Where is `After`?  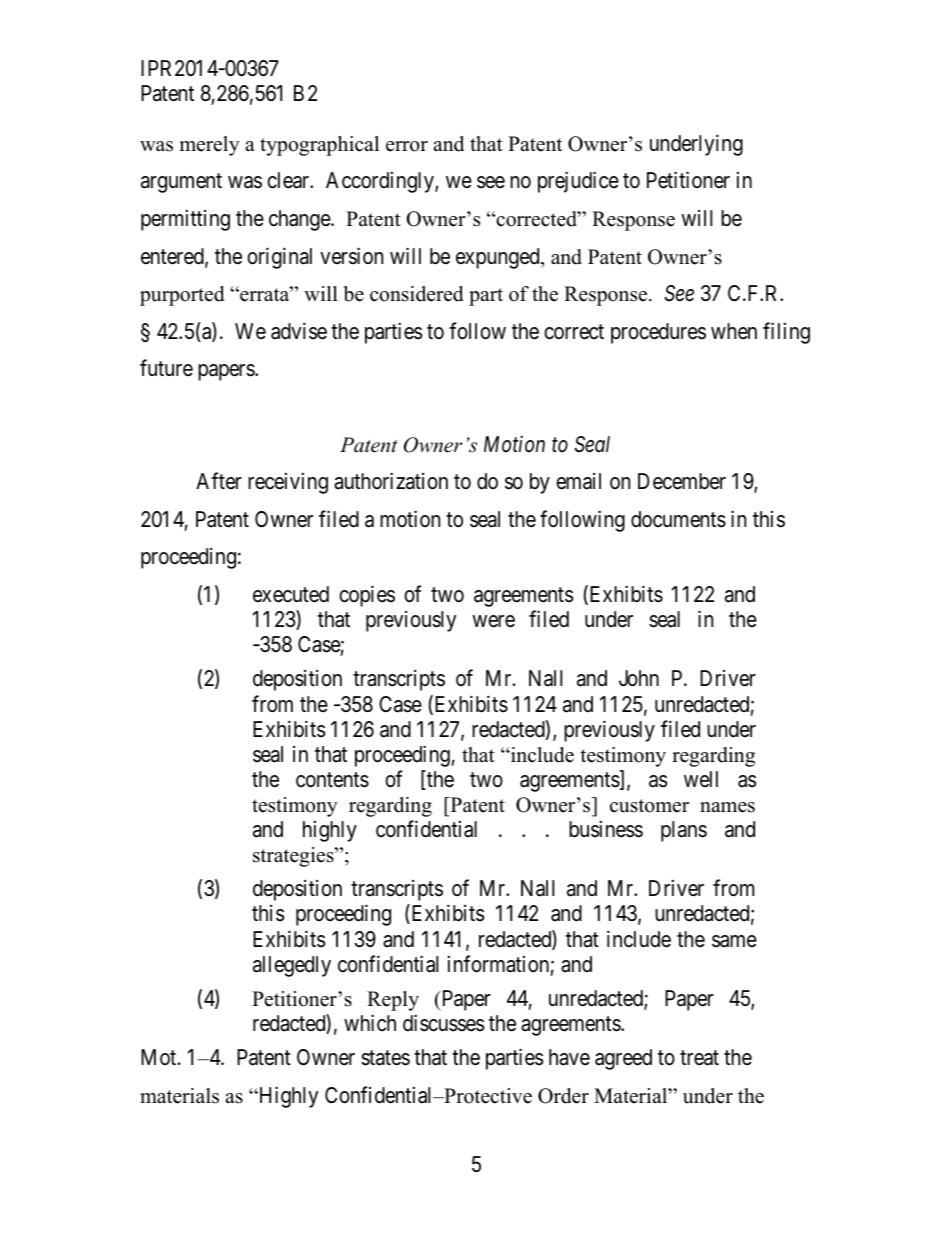
After is located at coordinates (219, 480).
